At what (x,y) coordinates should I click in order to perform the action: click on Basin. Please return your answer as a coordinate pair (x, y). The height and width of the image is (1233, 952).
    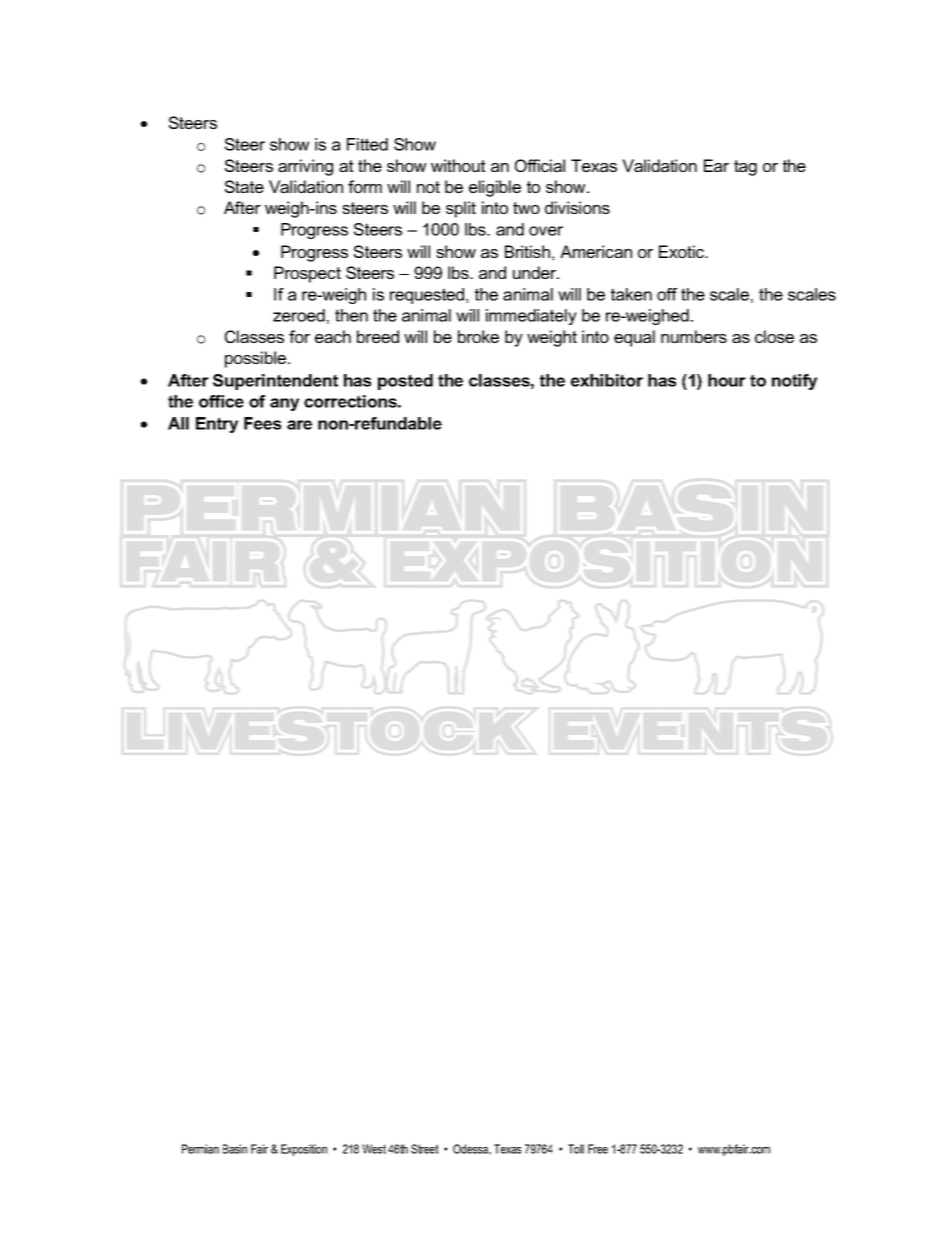
    Looking at the image, I should click on (235, 1149).
